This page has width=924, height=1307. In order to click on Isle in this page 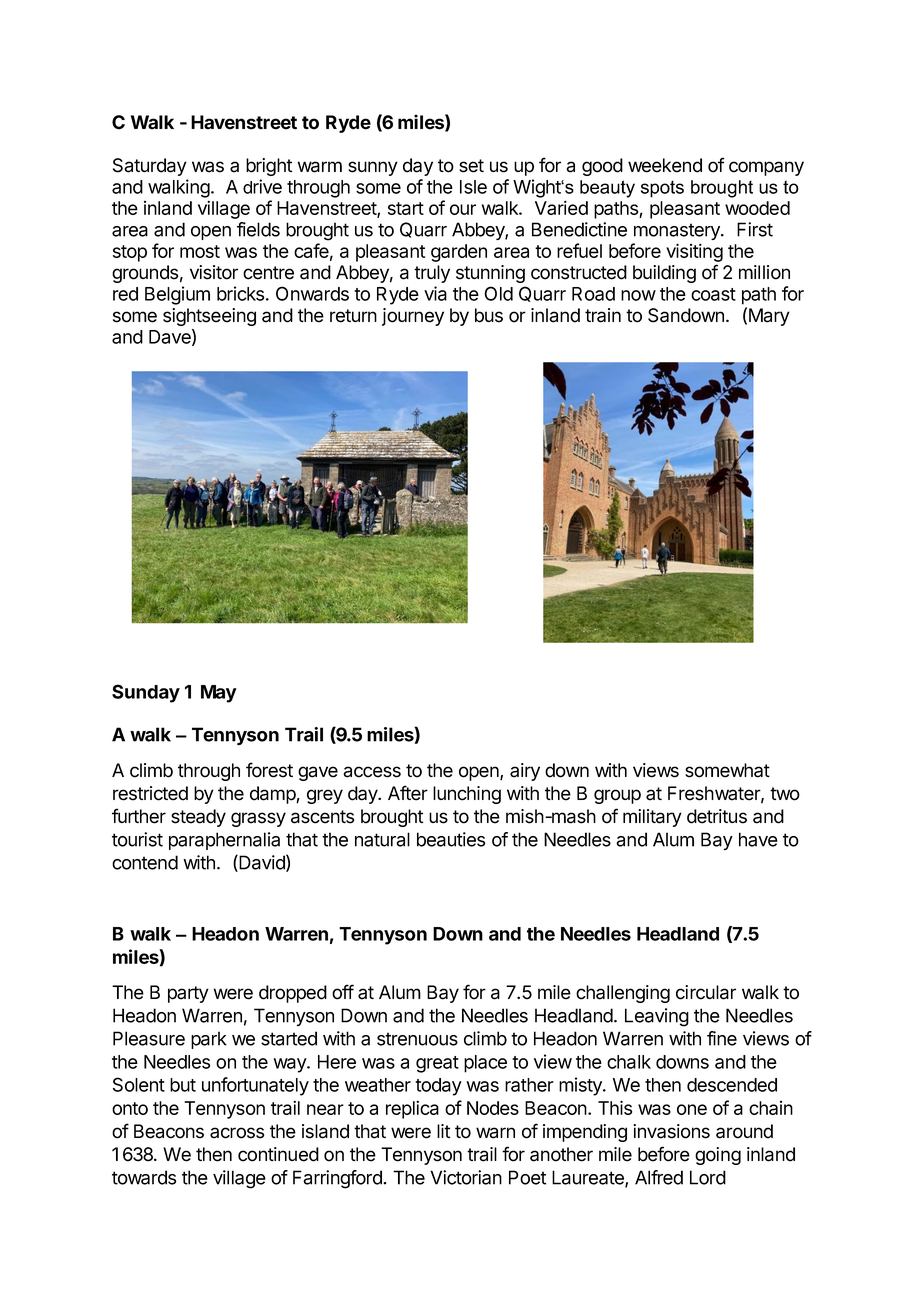, I will do `click(473, 187)`.
